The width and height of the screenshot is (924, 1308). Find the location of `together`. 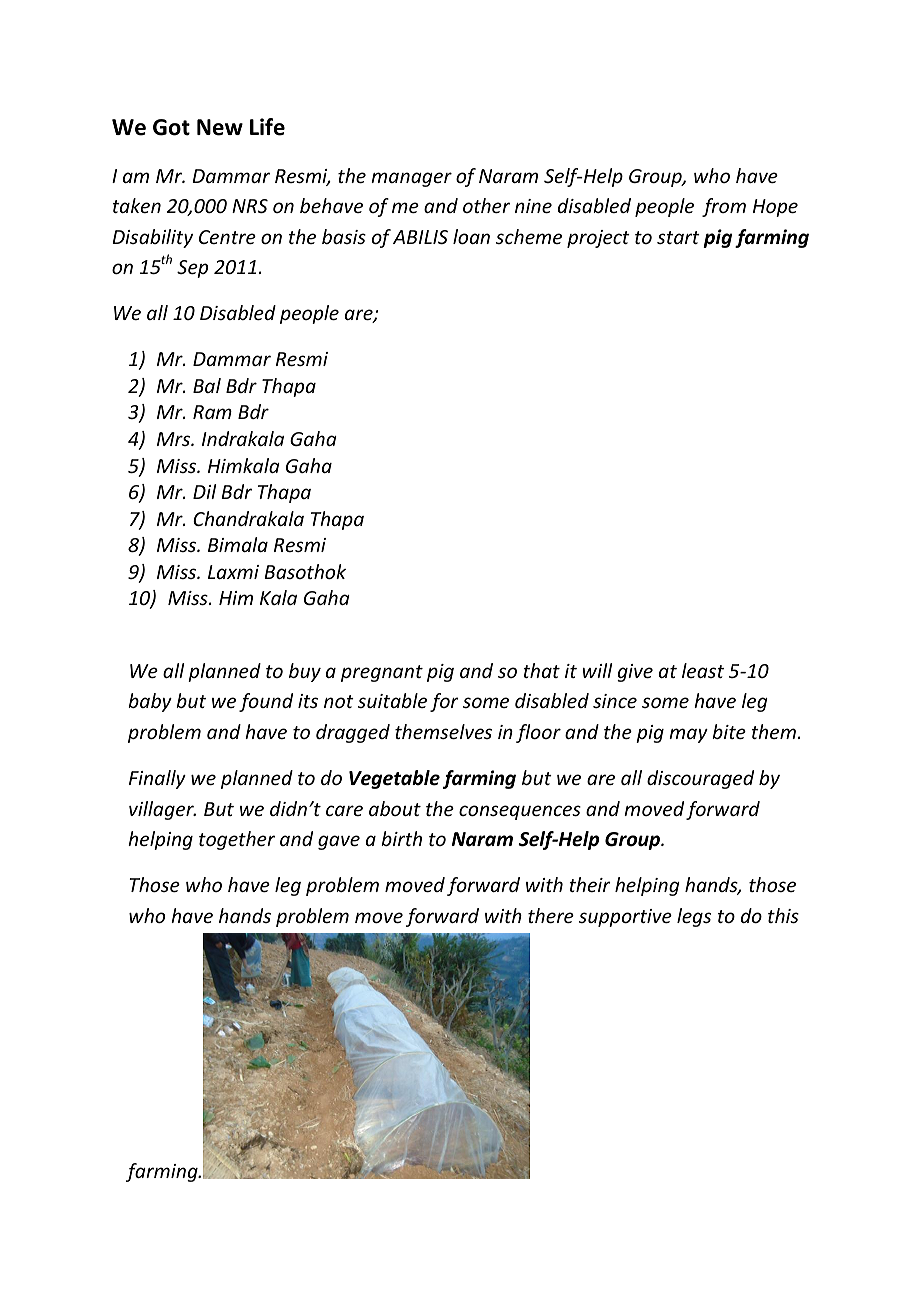

together is located at coordinates (237, 840).
